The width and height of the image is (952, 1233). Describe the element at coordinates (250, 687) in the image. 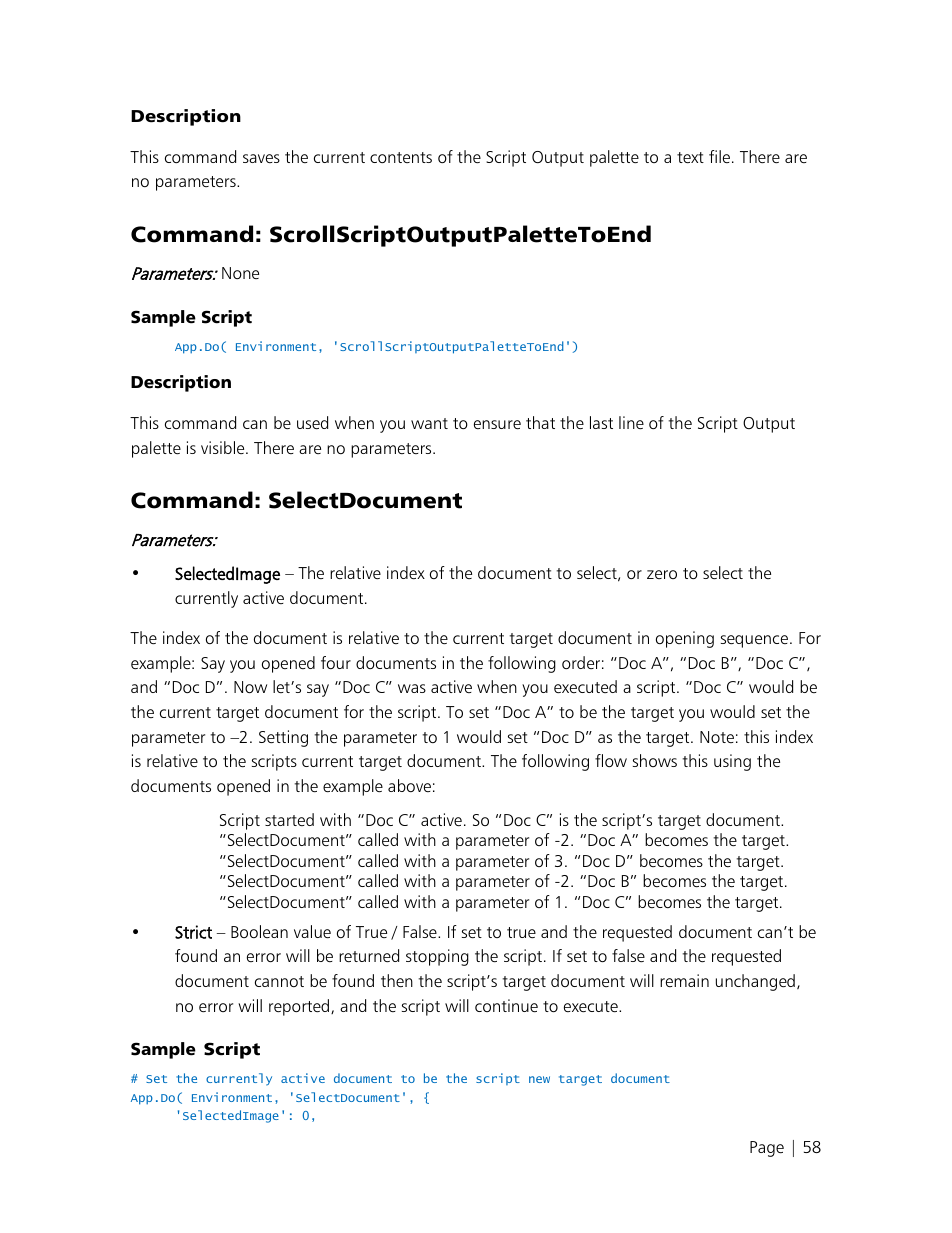

I see `Now` at that location.
